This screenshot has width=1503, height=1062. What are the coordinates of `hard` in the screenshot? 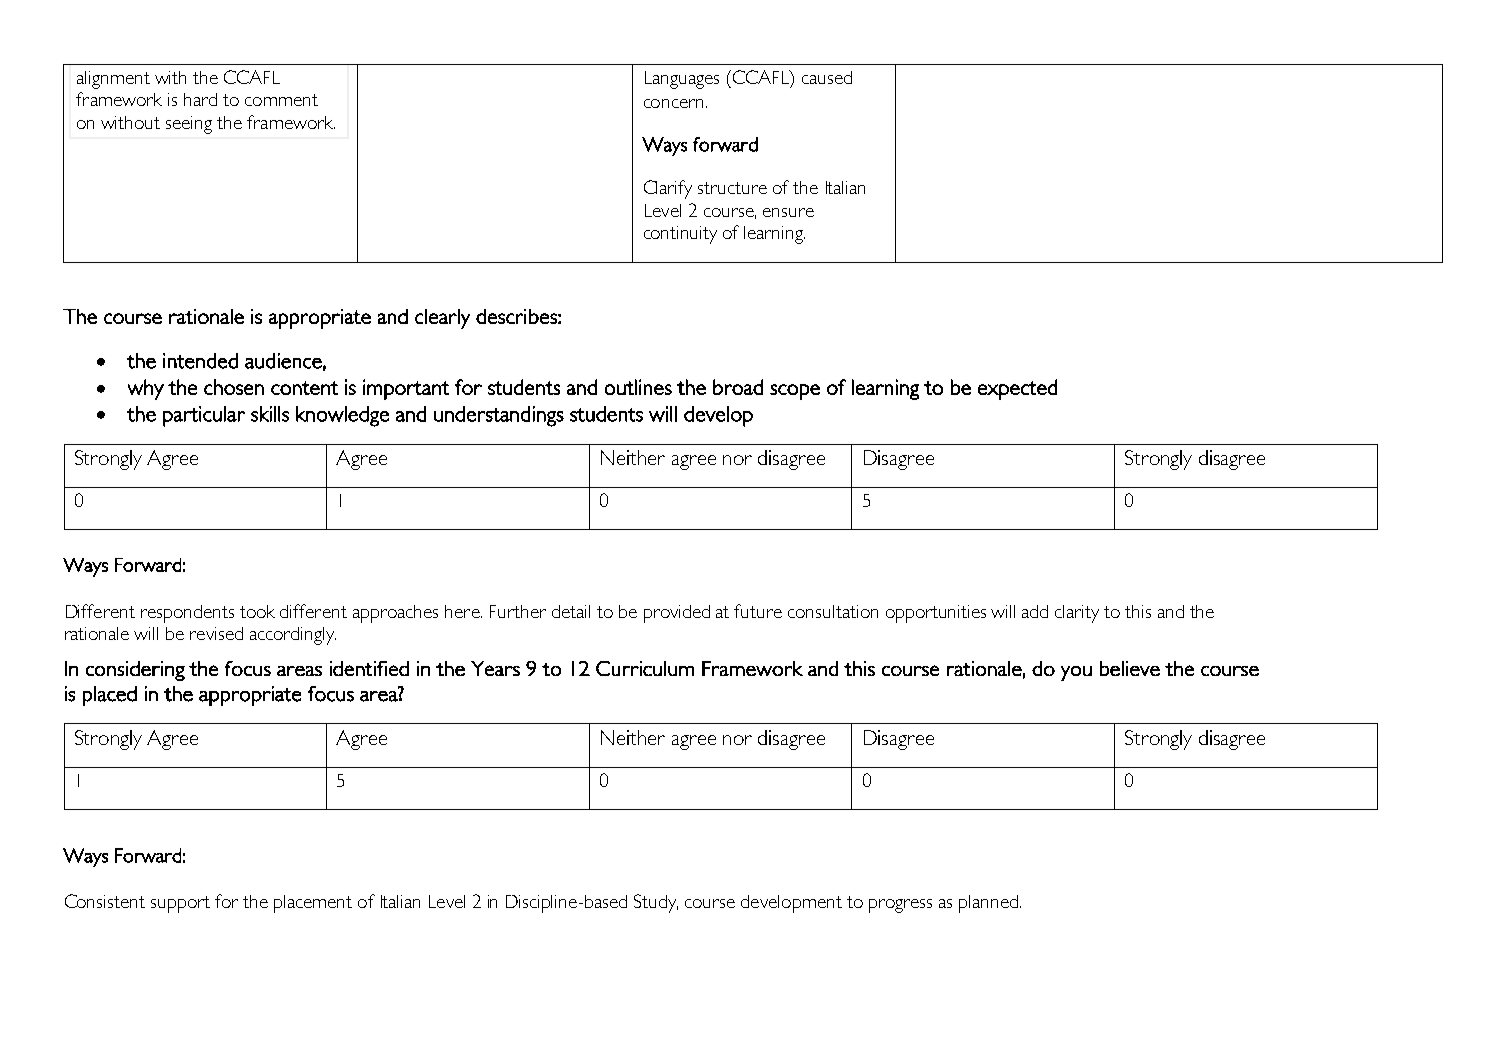 It's located at (200, 99).
